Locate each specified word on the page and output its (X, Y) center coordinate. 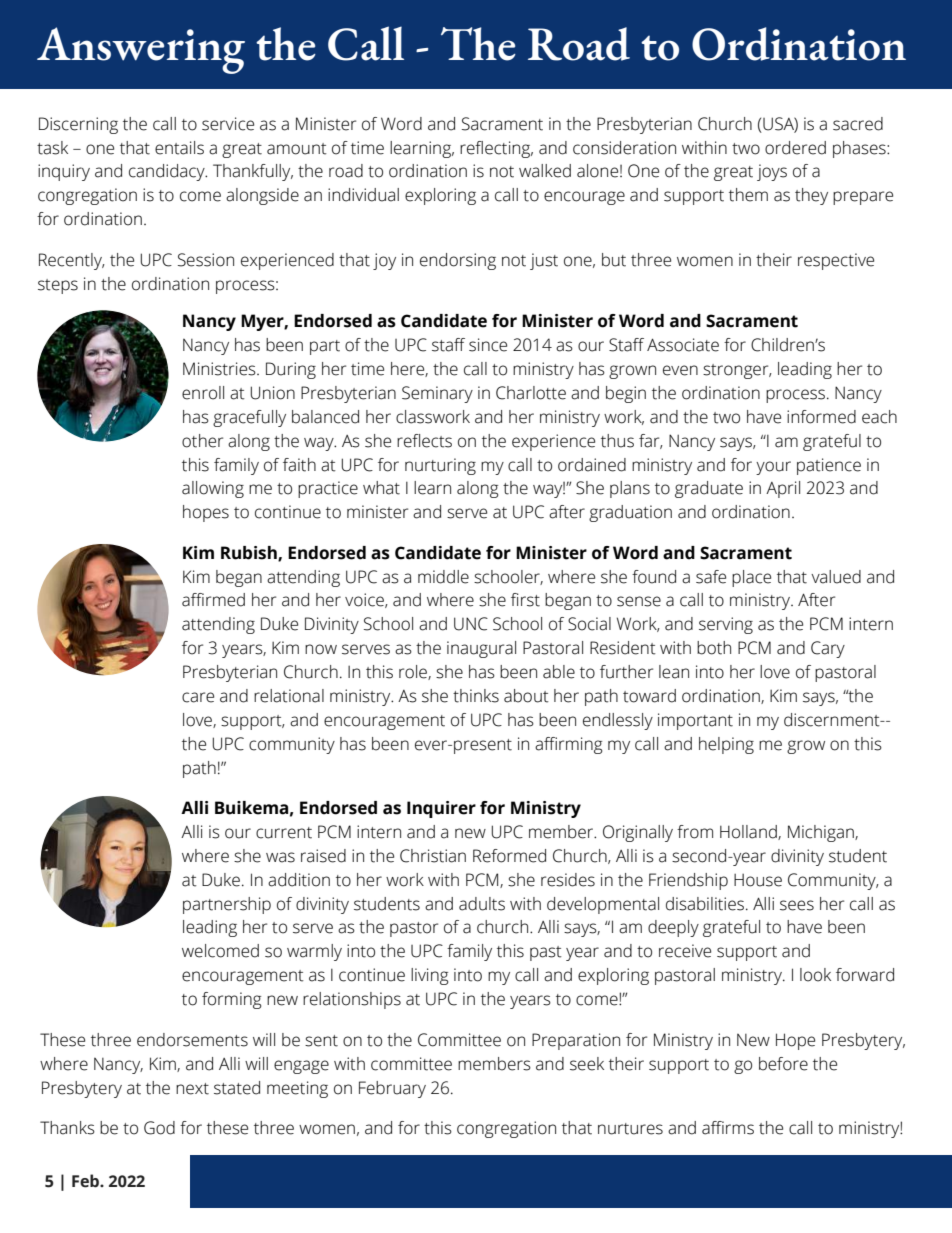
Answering (141, 50)
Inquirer (441, 809)
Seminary (437, 394)
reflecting (496, 149)
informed (821, 417)
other (202, 441)
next (192, 1089)
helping (726, 745)
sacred (858, 124)
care (198, 697)
